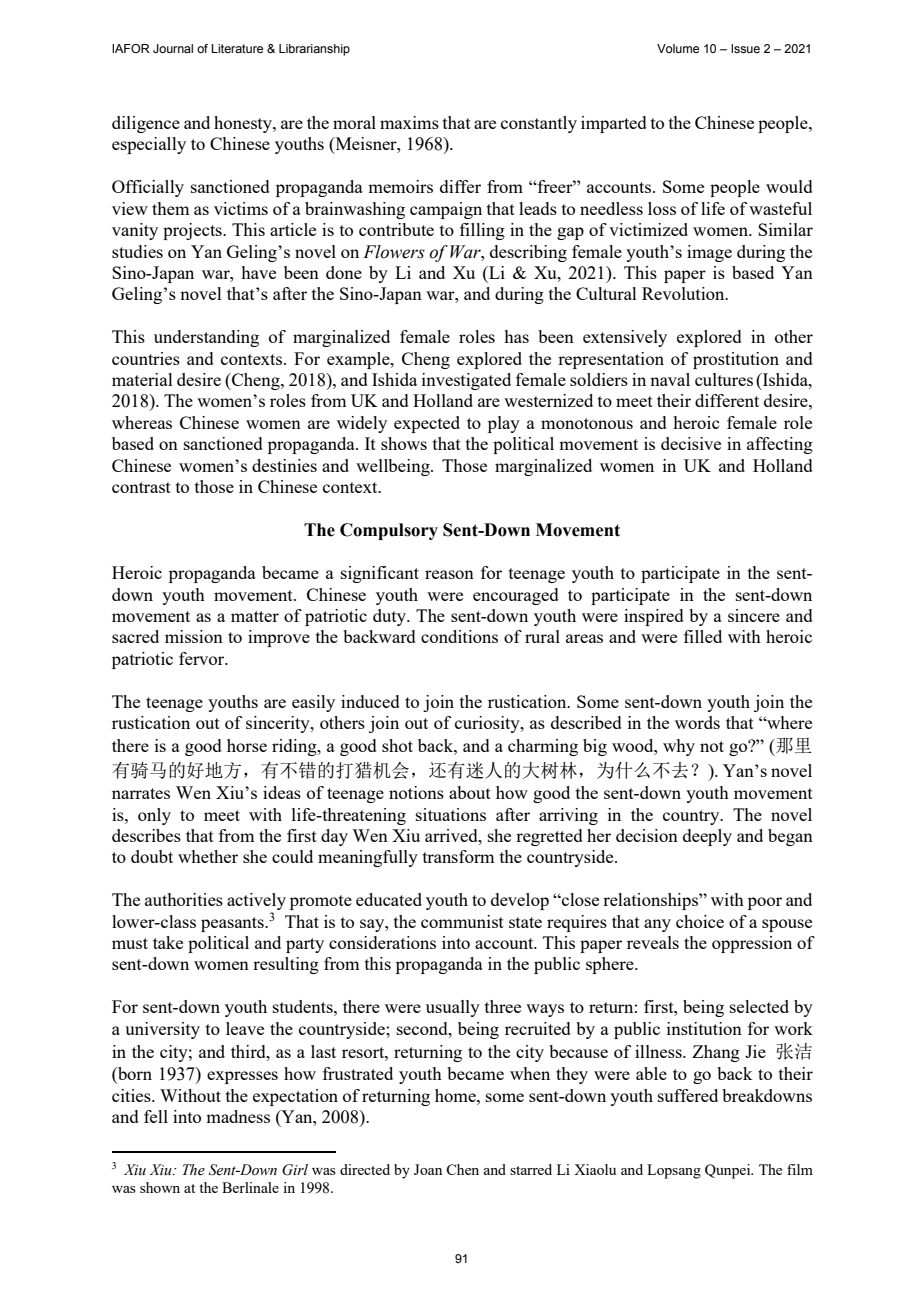  Describe the element at coordinates (703, 636) in the screenshot. I see `filled` at that location.
